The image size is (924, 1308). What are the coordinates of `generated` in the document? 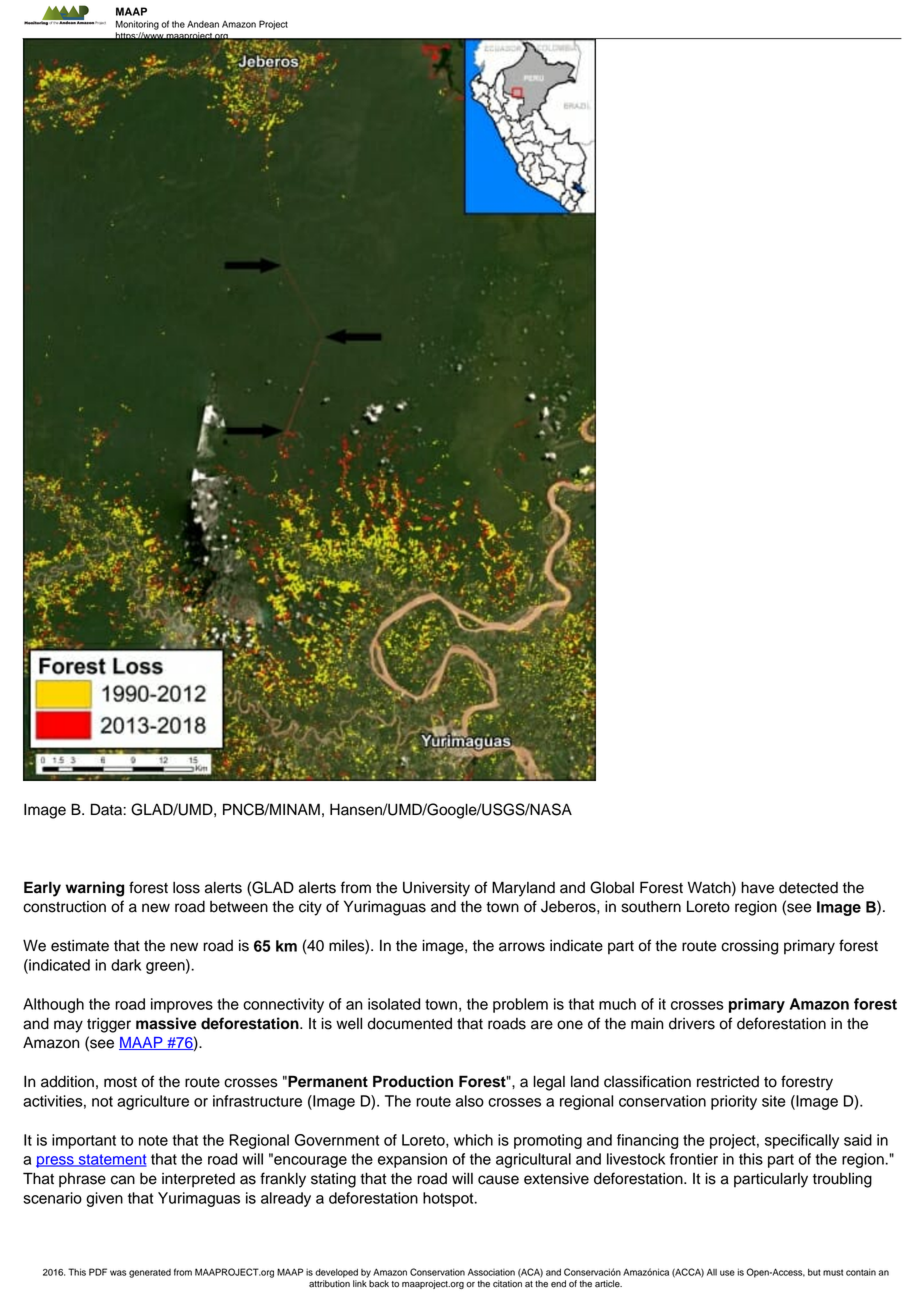 It's located at (150, 1273).
